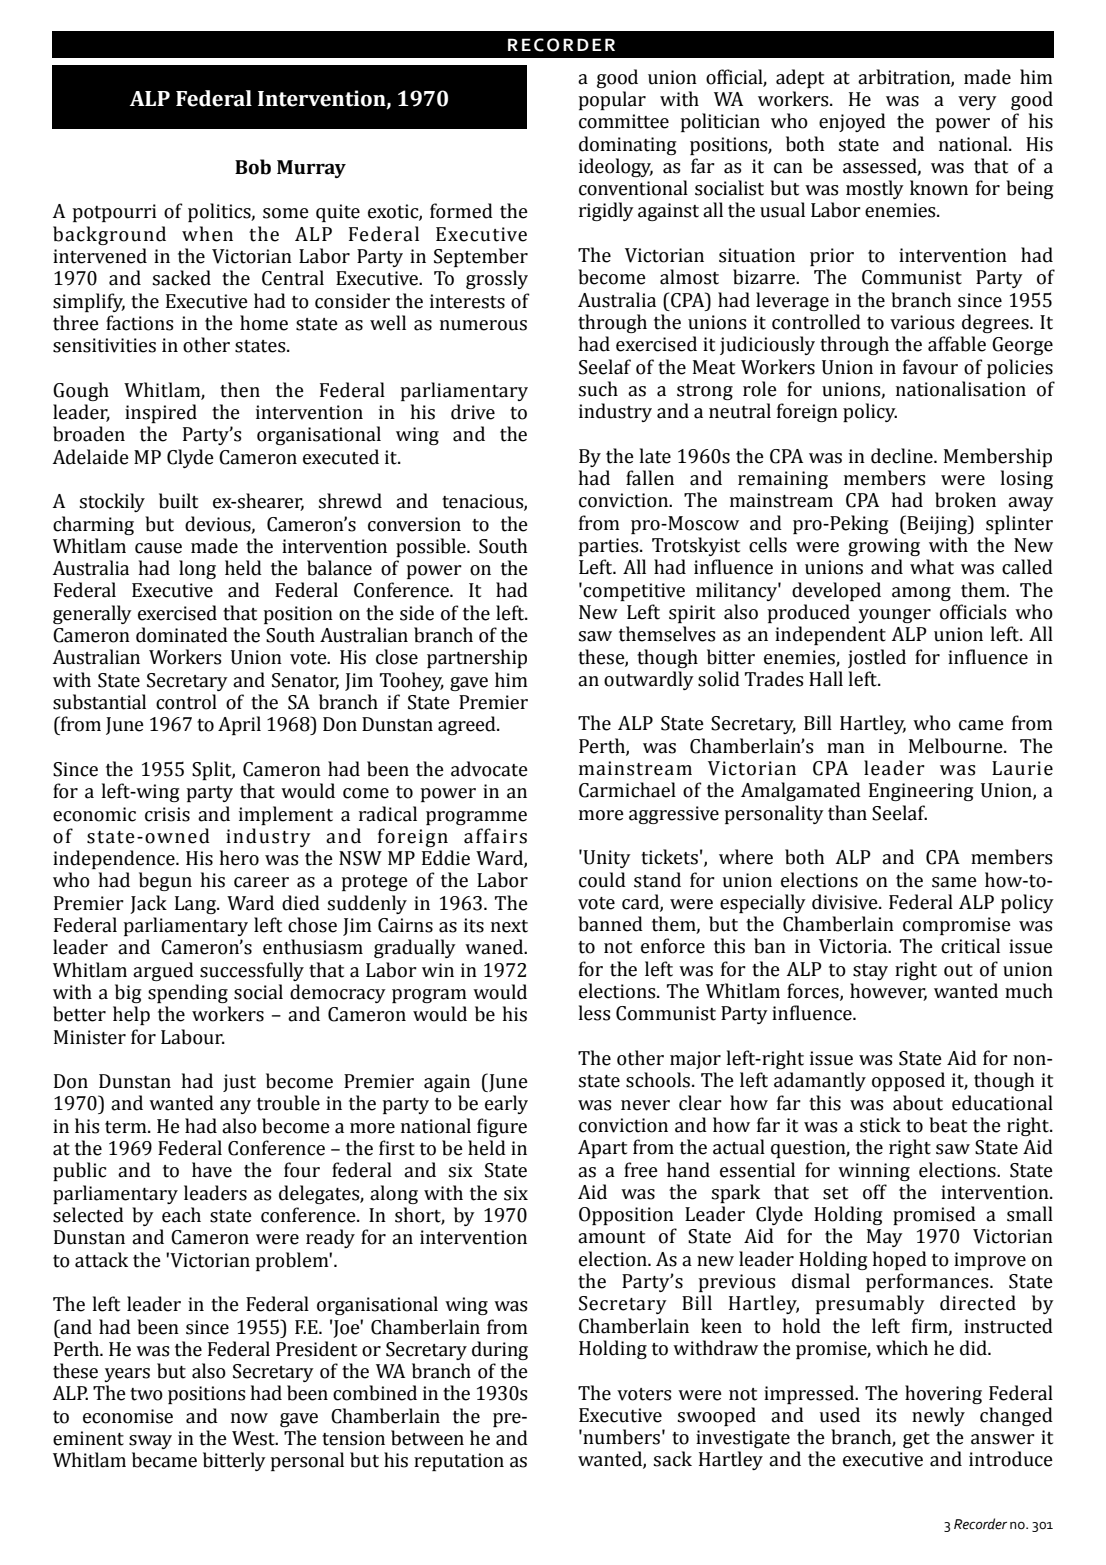 This page has height=1565, width=1106. I want to click on during, so click(500, 1350).
